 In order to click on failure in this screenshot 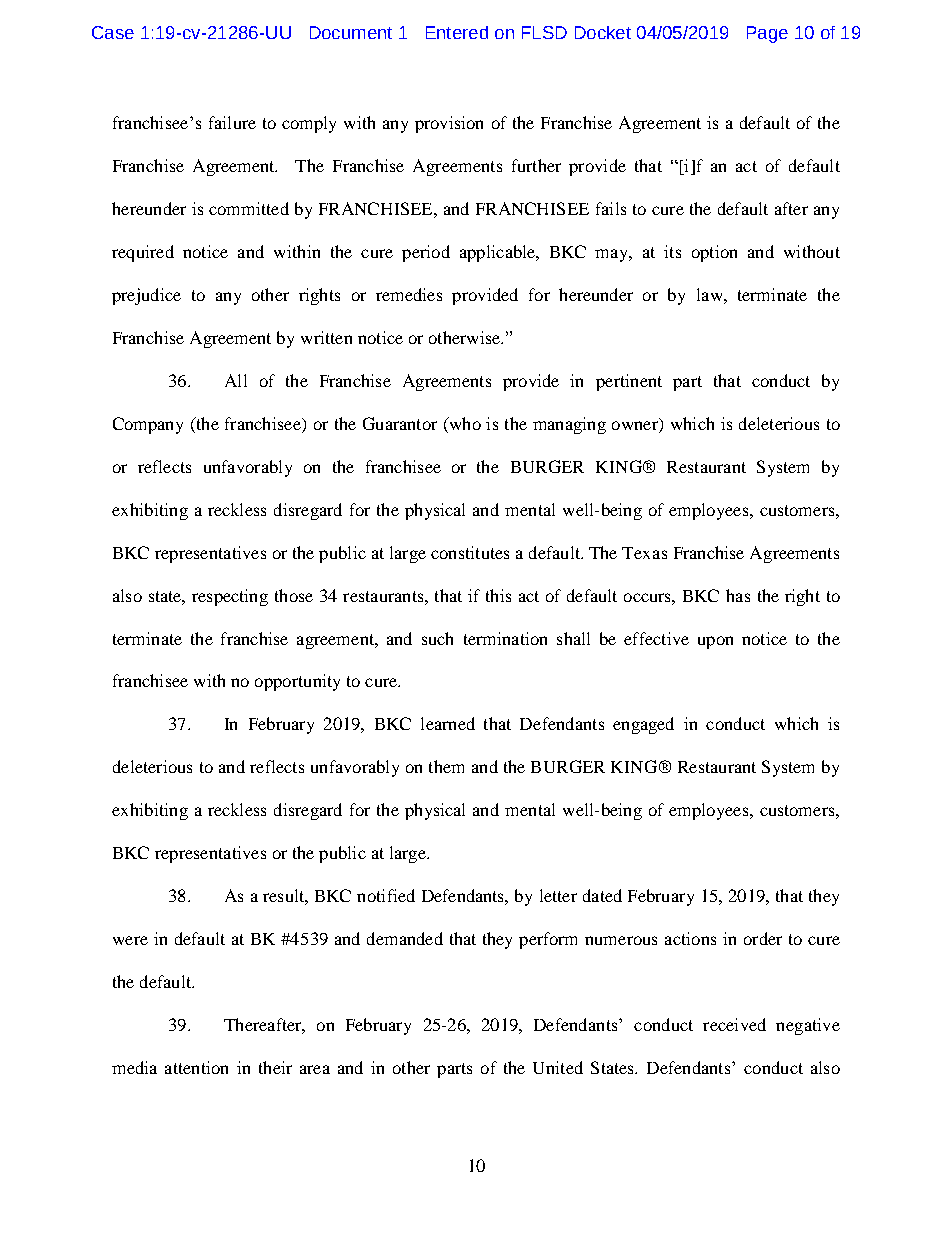, I will do `click(232, 122)`.
